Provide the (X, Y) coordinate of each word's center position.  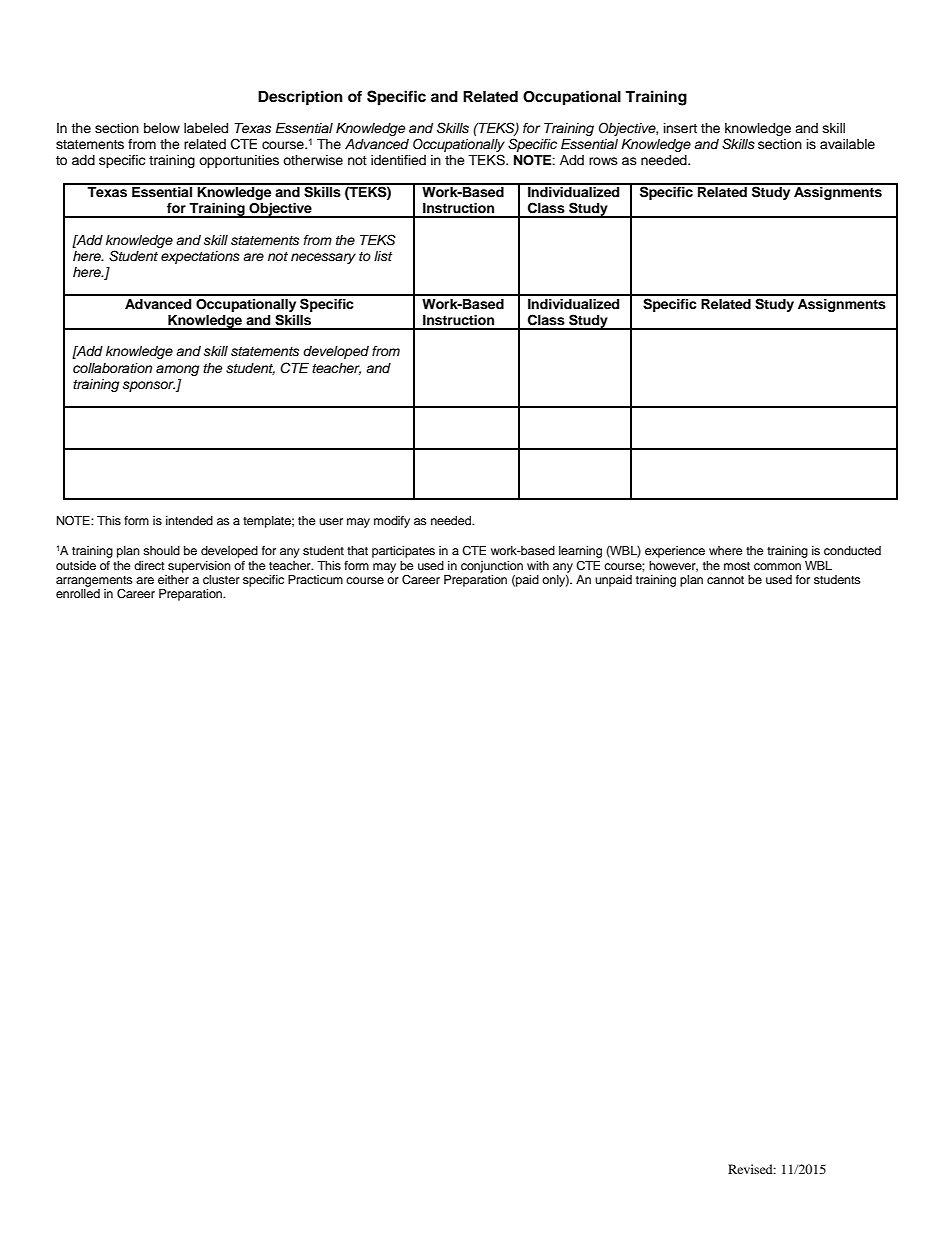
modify (392, 522)
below (162, 128)
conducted (852, 550)
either (173, 579)
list (383, 256)
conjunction (492, 567)
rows (603, 161)
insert (680, 128)
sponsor (149, 386)
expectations (200, 257)
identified (398, 160)
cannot (725, 580)
